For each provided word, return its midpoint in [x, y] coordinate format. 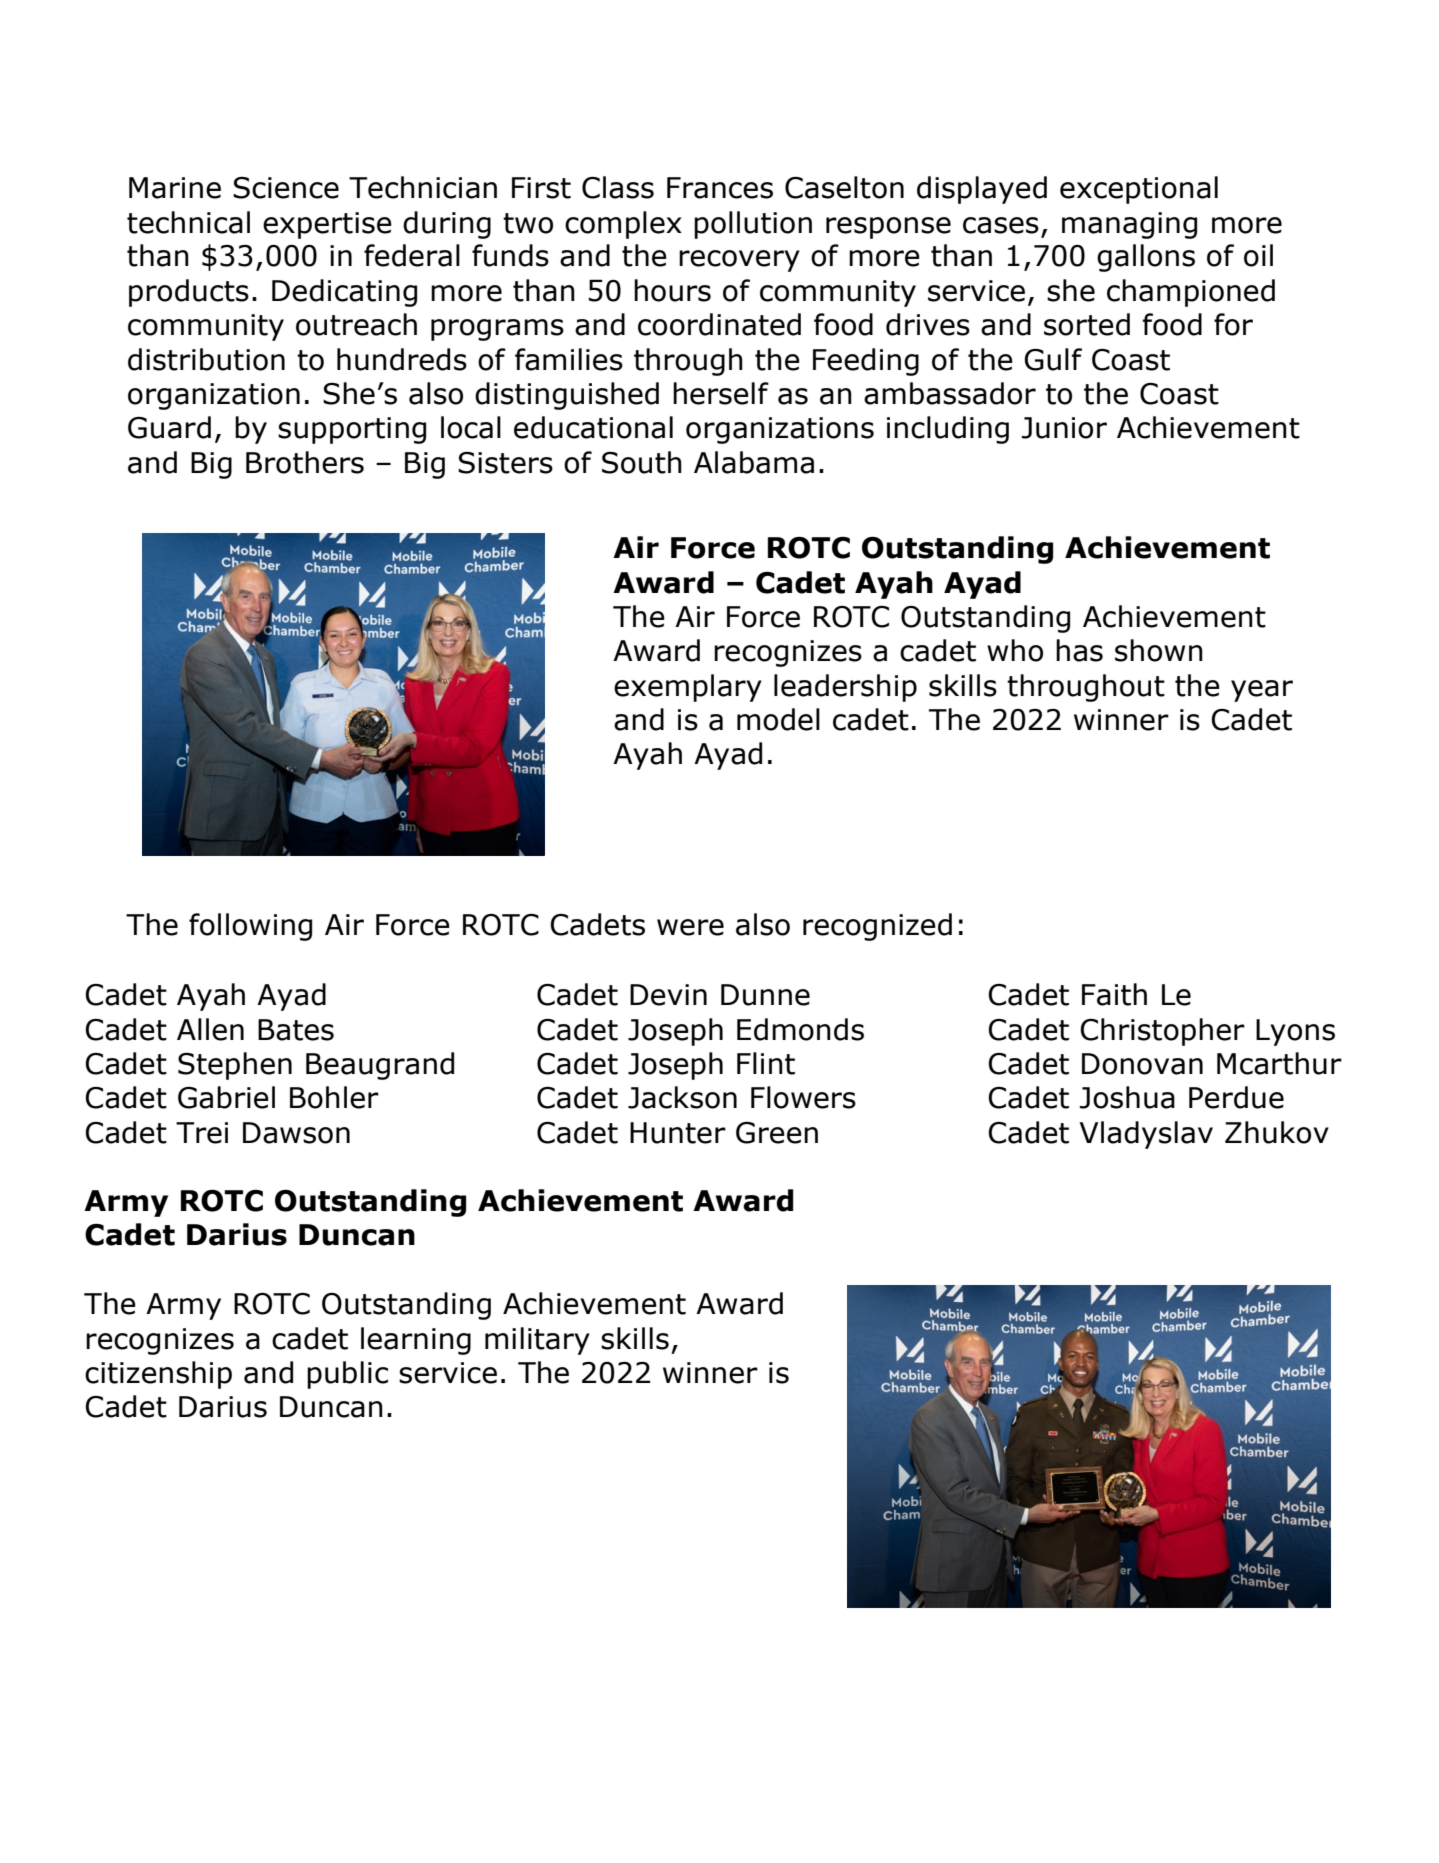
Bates [296, 1030]
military [537, 1341]
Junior [1064, 428]
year [1262, 691]
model [778, 719]
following [250, 927]
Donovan [1142, 1064]
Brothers [305, 462]
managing [1129, 225]
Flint [766, 1063]
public [347, 1375]
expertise [327, 225]
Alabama [754, 462]
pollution [753, 225]
